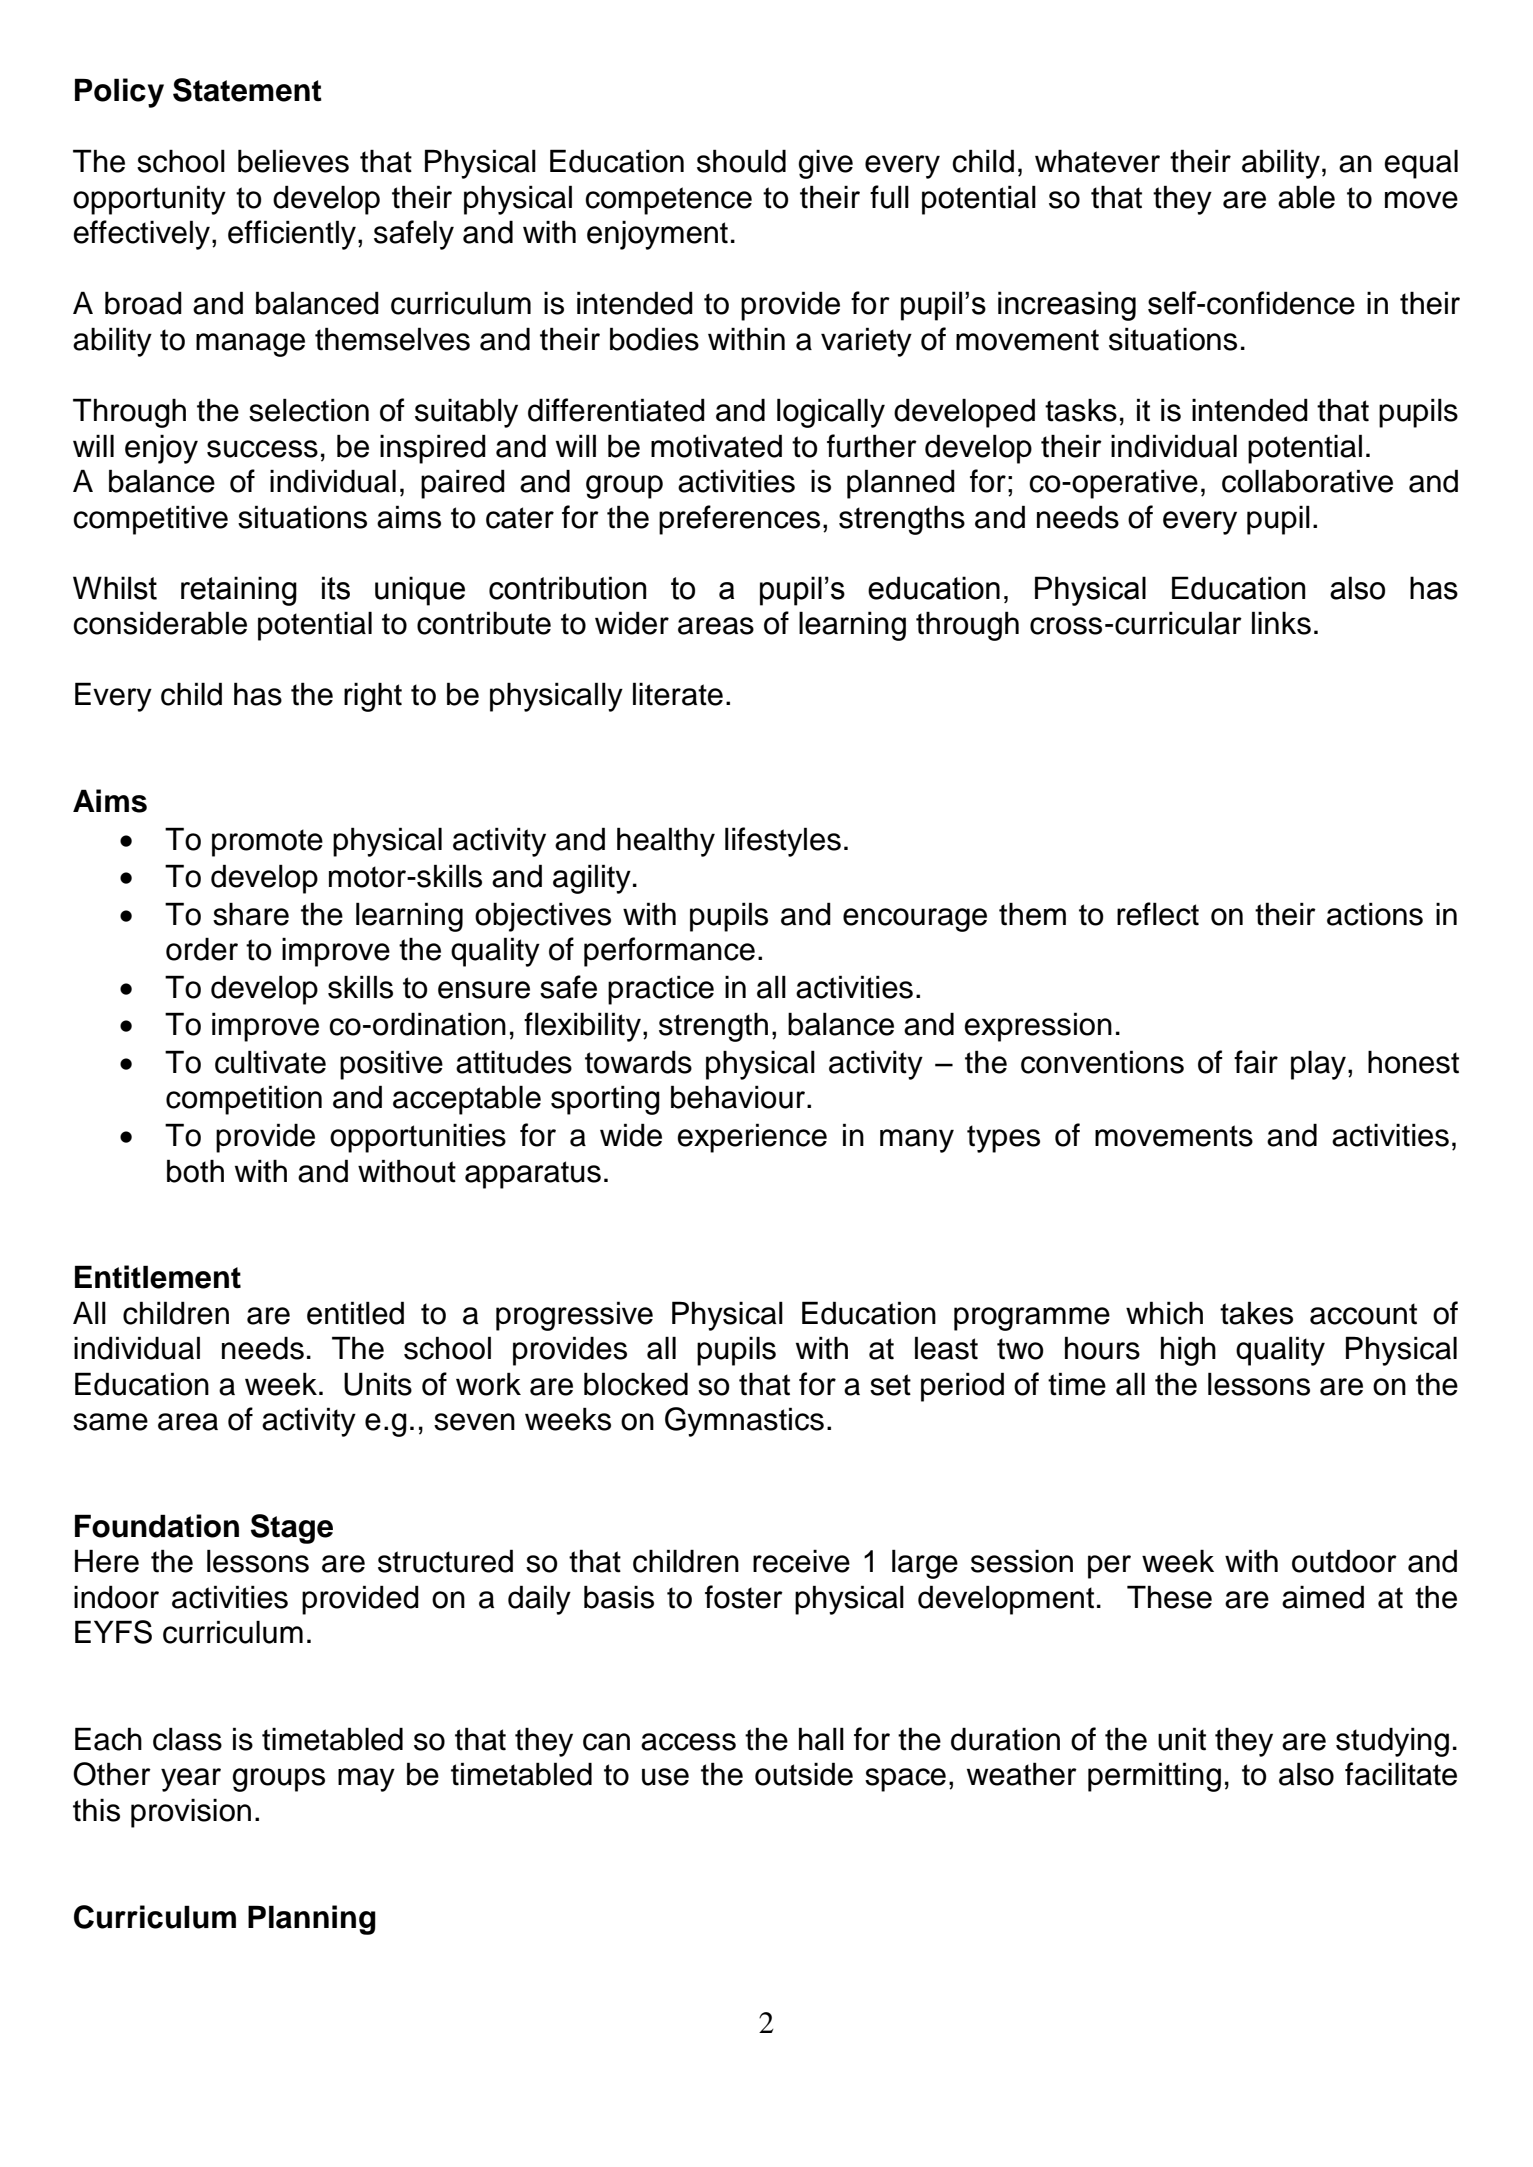 The height and width of the screenshot is (2167, 1533). Describe the element at coordinates (636, 1384) in the screenshot. I see `blocked` at that location.
